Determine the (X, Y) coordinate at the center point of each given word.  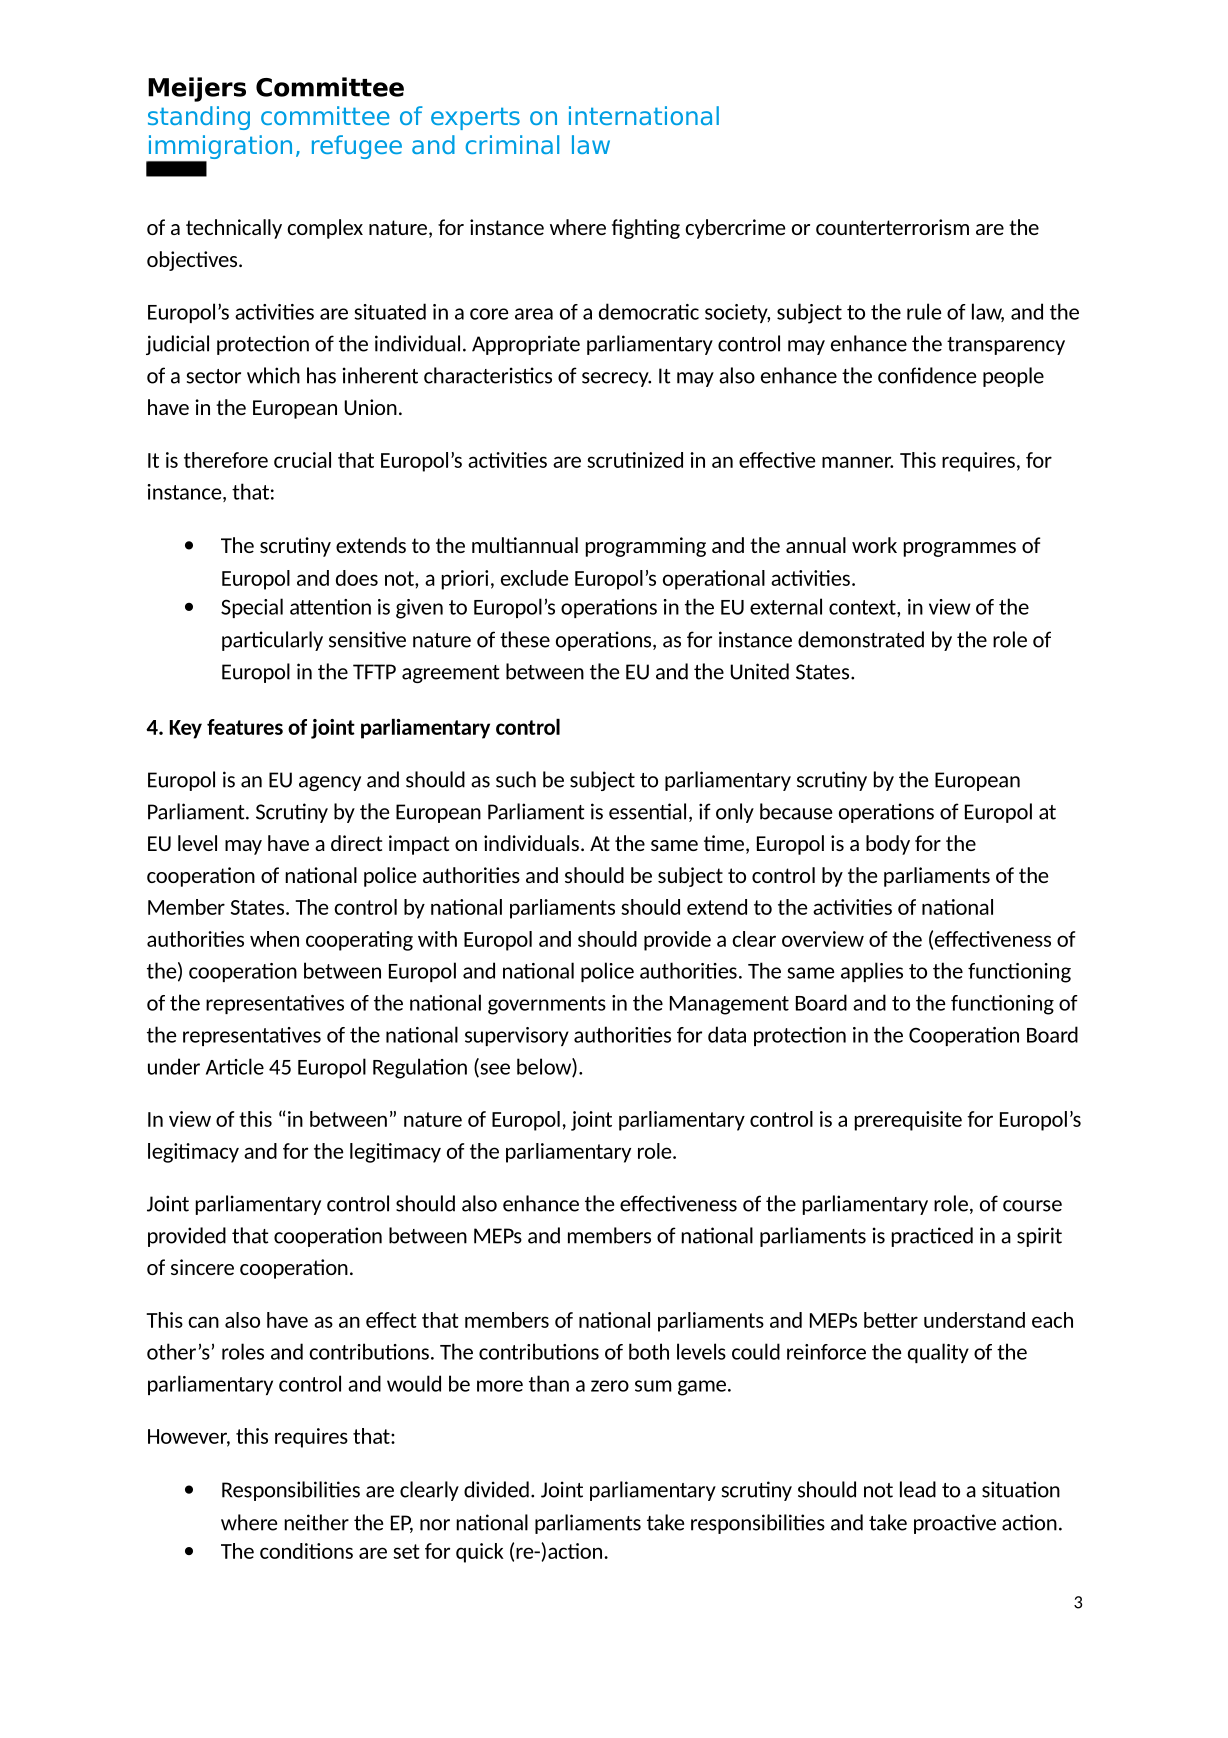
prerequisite (908, 1121)
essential (647, 811)
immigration (219, 148)
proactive (955, 1524)
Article (235, 1066)
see (494, 1070)
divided (496, 1489)
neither (316, 1522)
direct (356, 843)
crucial (302, 460)
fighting (646, 229)
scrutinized (635, 460)
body (888, 845)
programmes (960, 549)
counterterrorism (892, 227)
